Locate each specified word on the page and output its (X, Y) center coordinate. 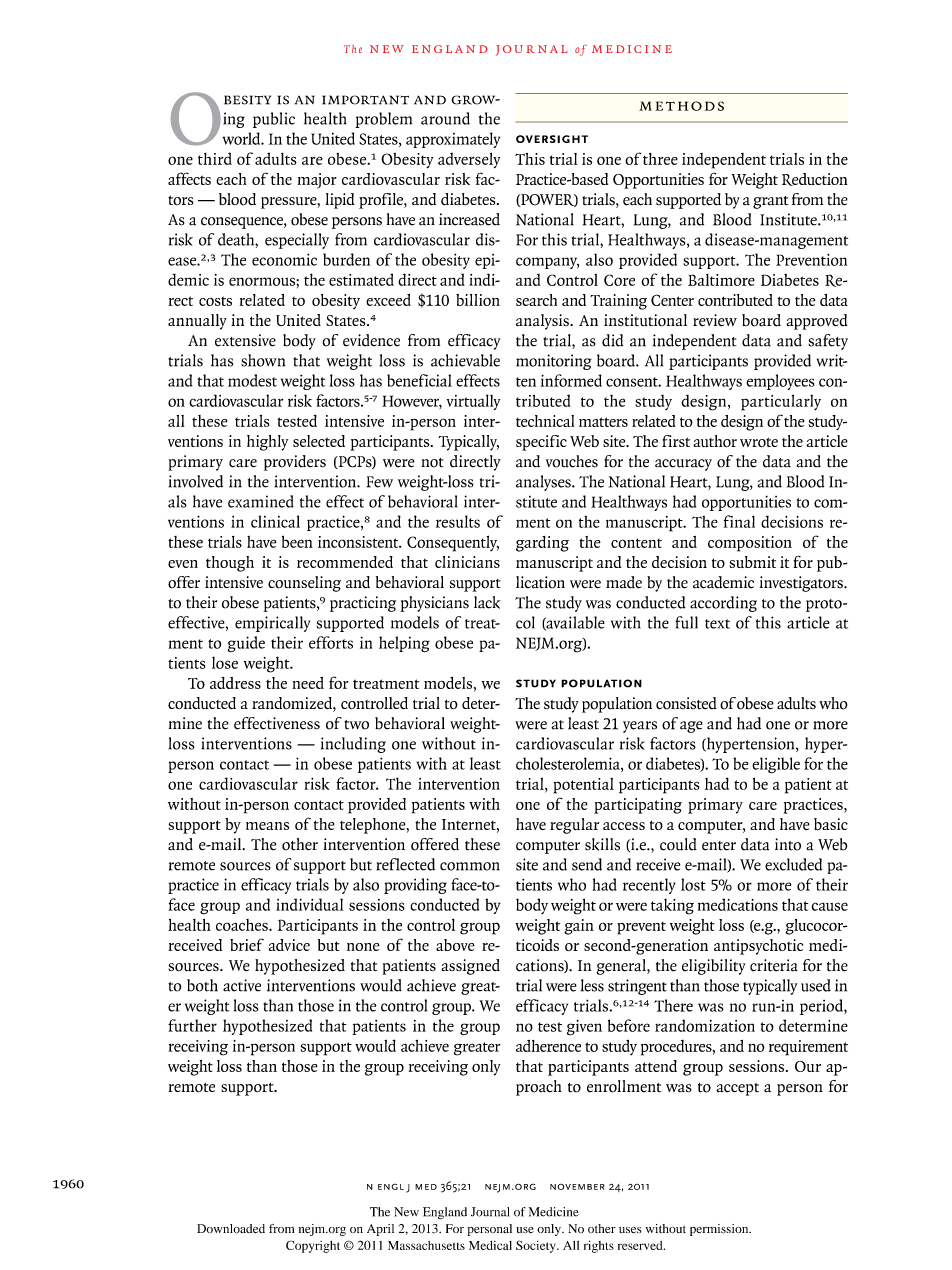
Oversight (552, 139)
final (739, 521)
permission (720, 1230)
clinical (275, 521)
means (267, 826)
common (470, 866)
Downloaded (231, 1229)
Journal (490, 1212)
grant (771, 202)
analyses (544, 483)
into (788, 844)
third (215, 158)
